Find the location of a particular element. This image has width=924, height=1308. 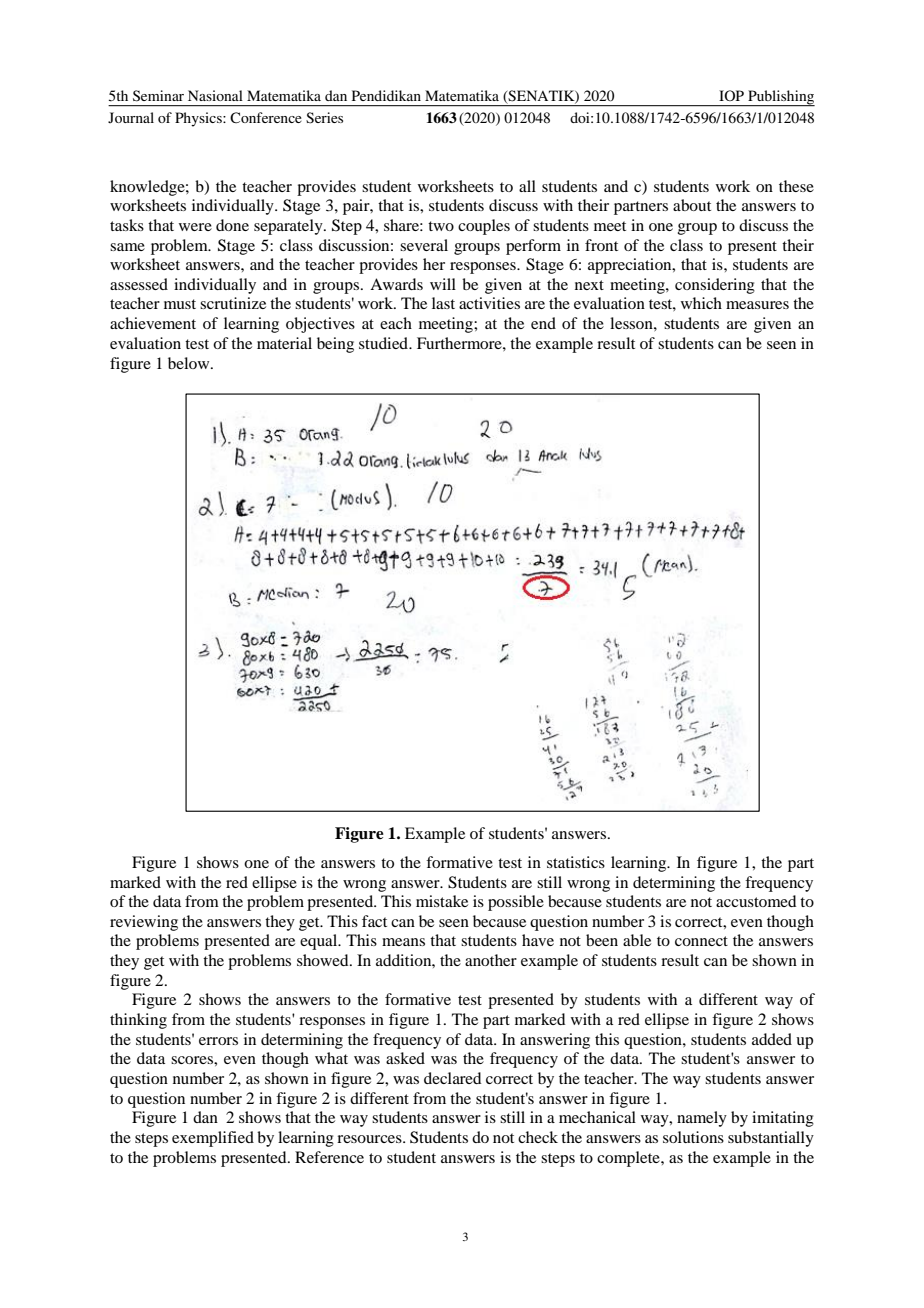

declared is located at coordinates (452, 1078).
